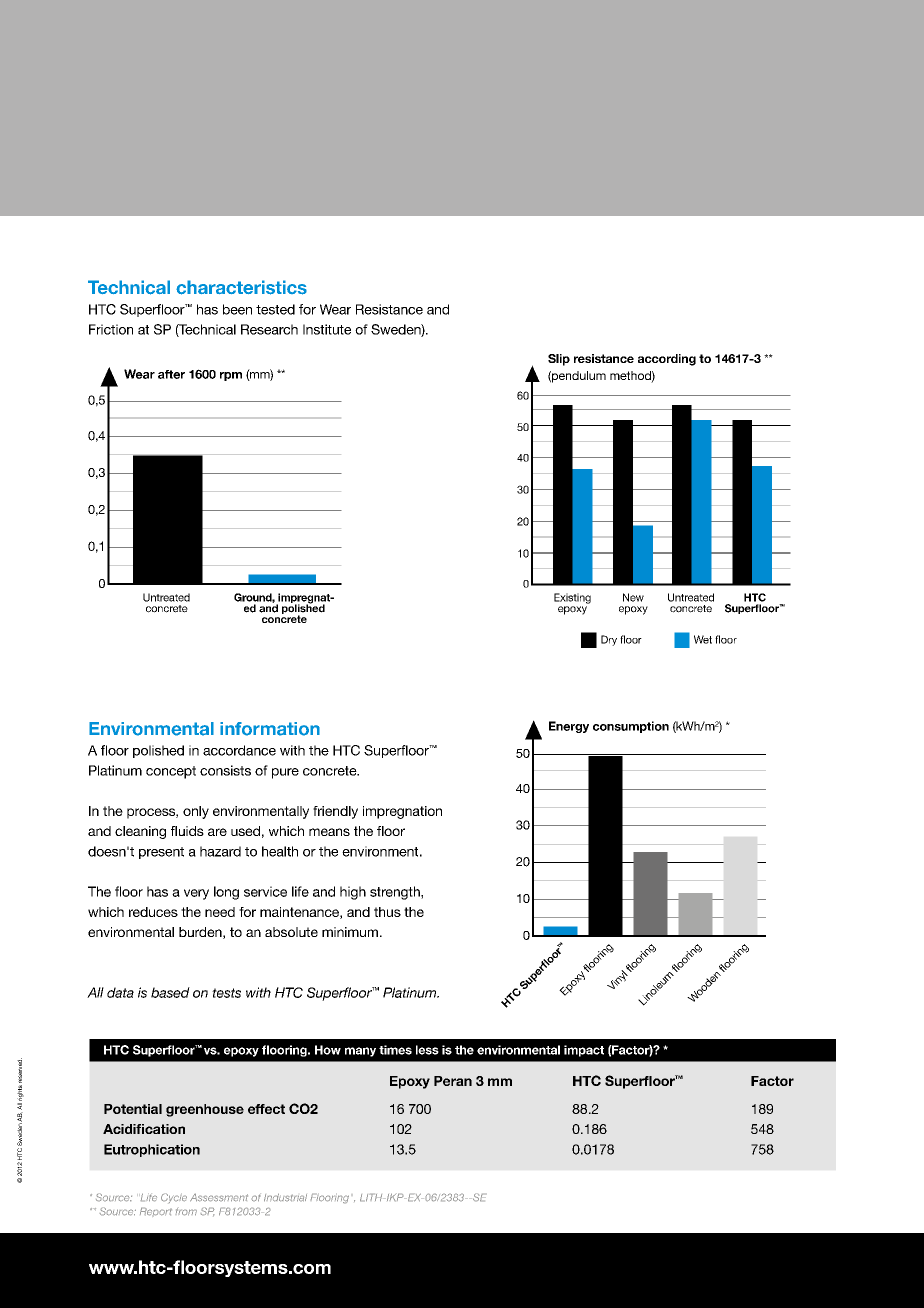  I want to click on Institute, so click(327, 329).
